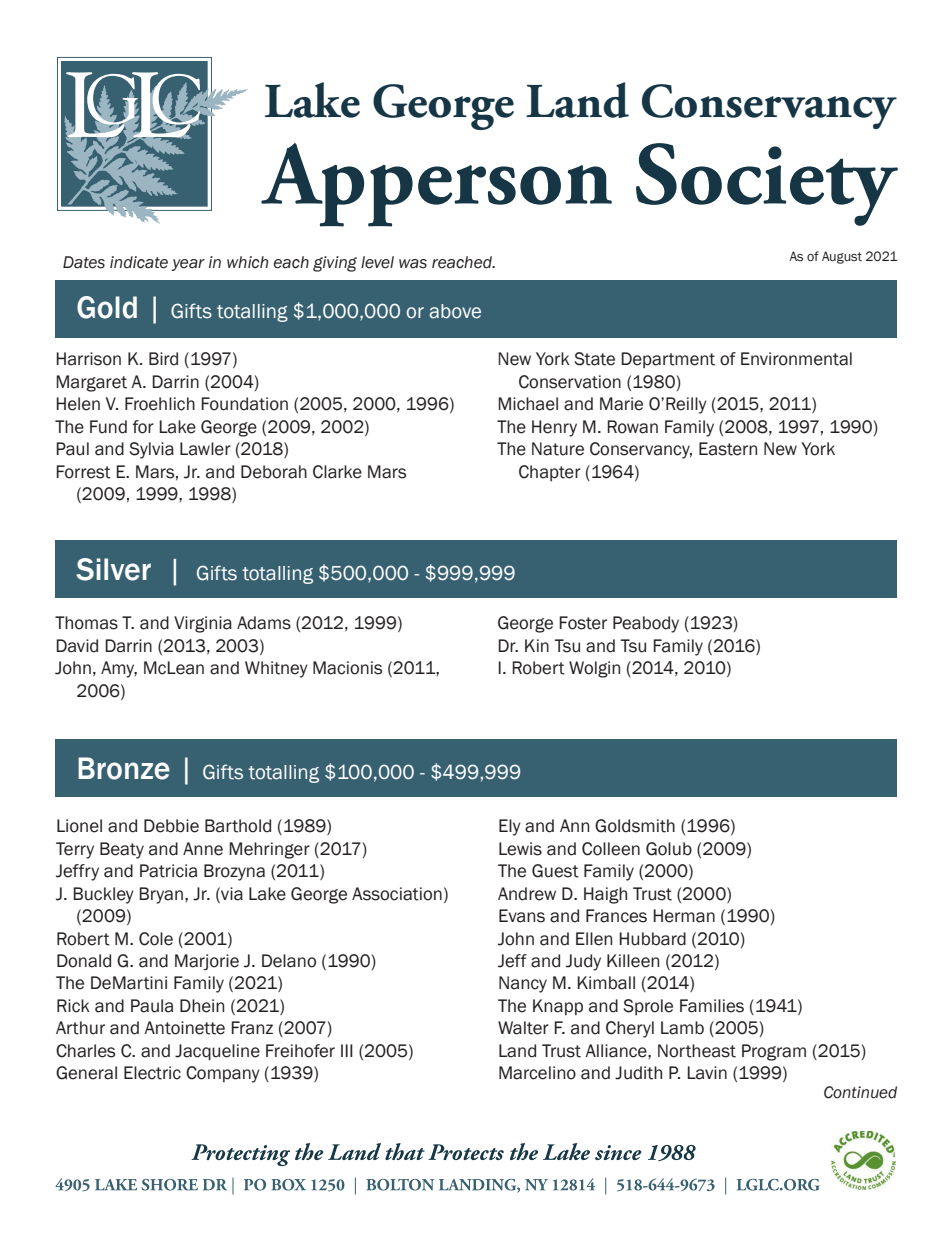 Image resolution: width=952 pixels, height=1233 pixels. What do you see at coordinates (523, 1028) in the document?
I see `Walter` at bounding box center [523, 1028].
